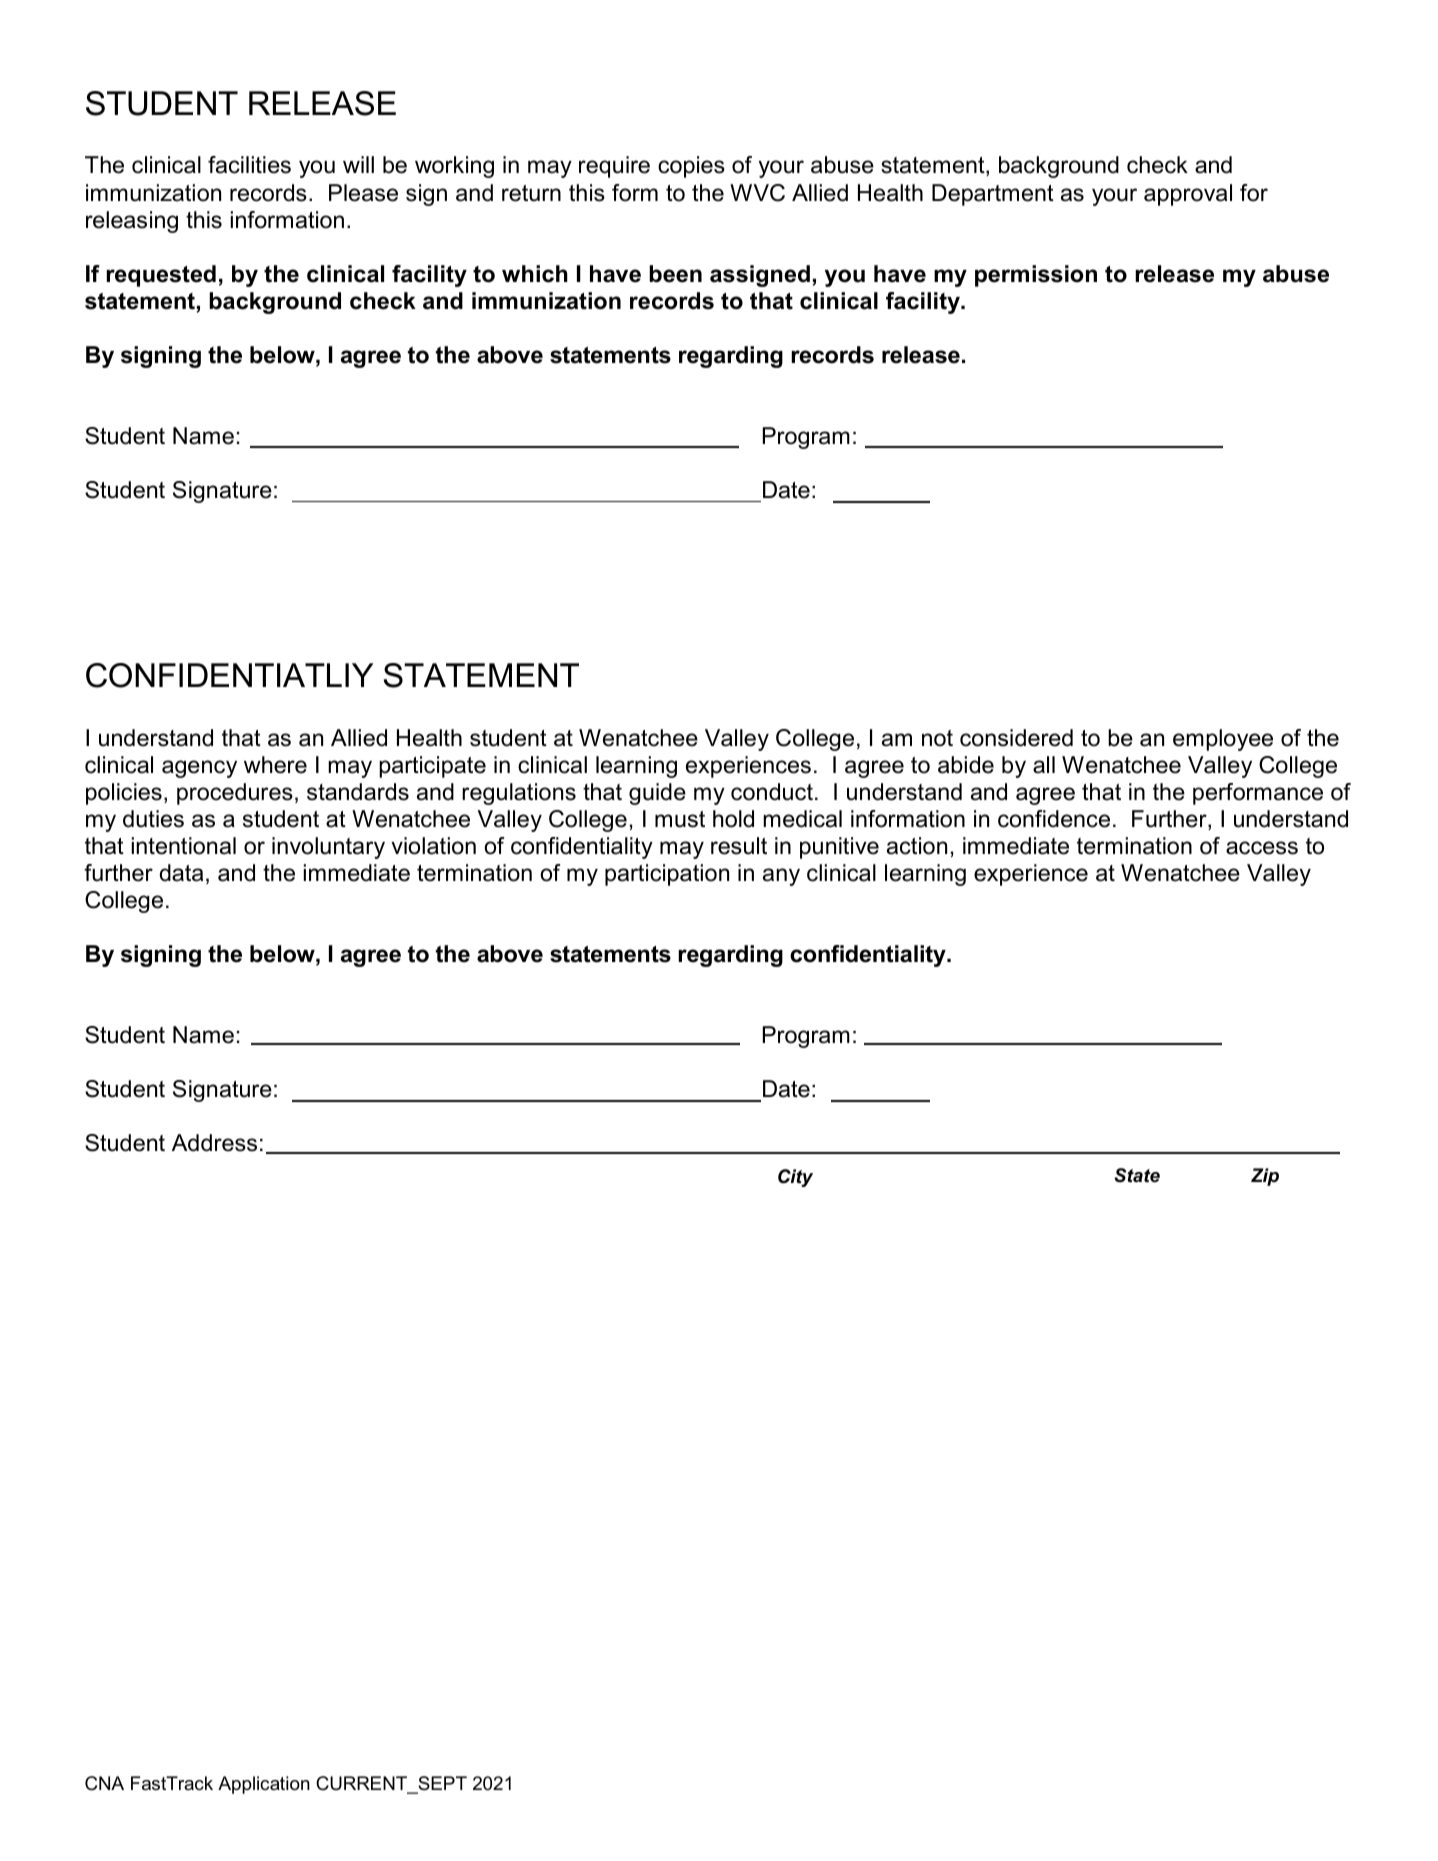 Image resolution: width=1438 pixels, height=1861 pixels. Describe the element at coordinates (264, 1785) in the screenshot. I see `Application` at that location.
